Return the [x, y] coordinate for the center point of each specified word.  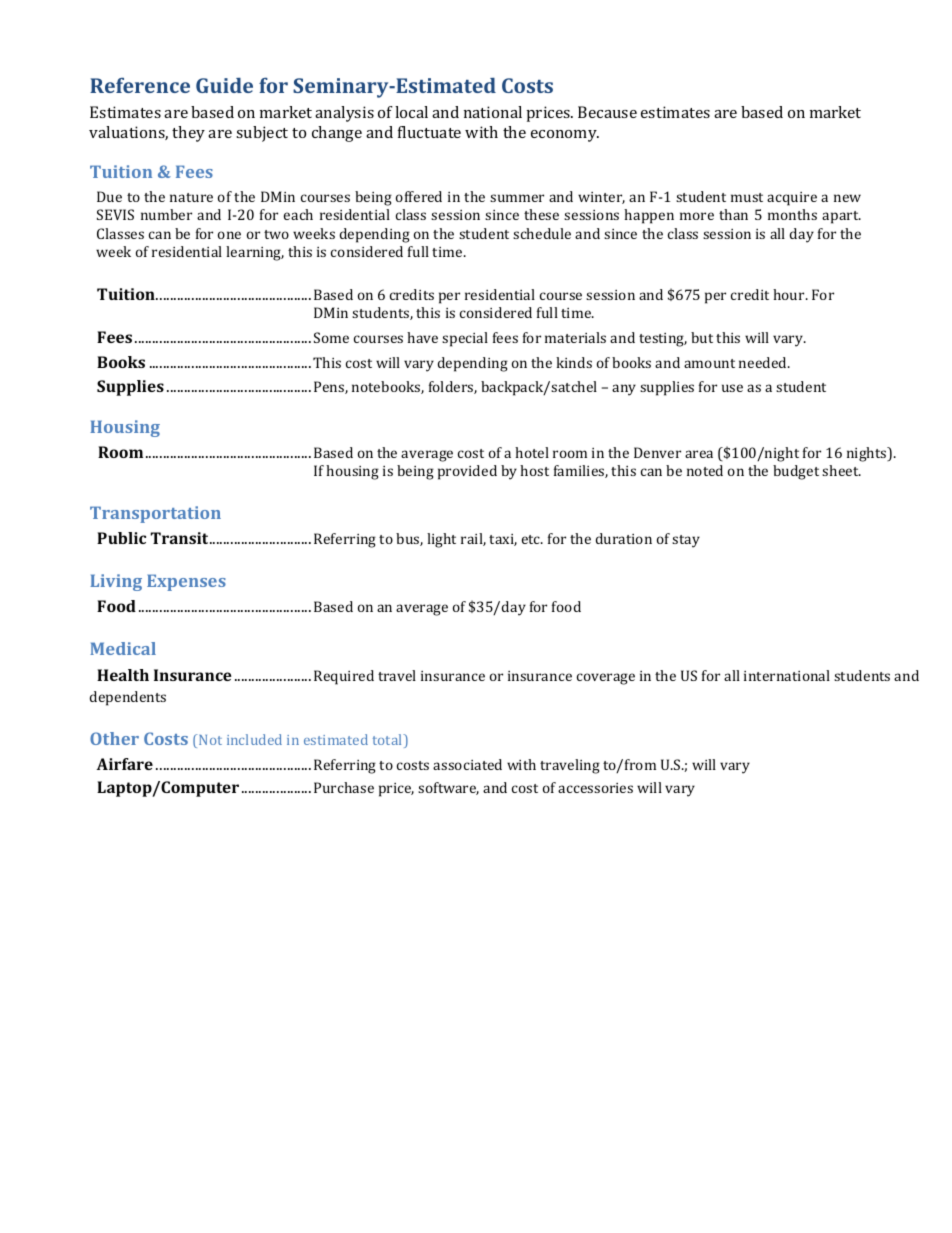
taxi [503, 540]
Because [607, 112]
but [702, 337]
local [411, 112]
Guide [224, 85]
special [465, 339]
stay [686, 541]
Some [331, 337]
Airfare [125, 764]
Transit [180, 538]
